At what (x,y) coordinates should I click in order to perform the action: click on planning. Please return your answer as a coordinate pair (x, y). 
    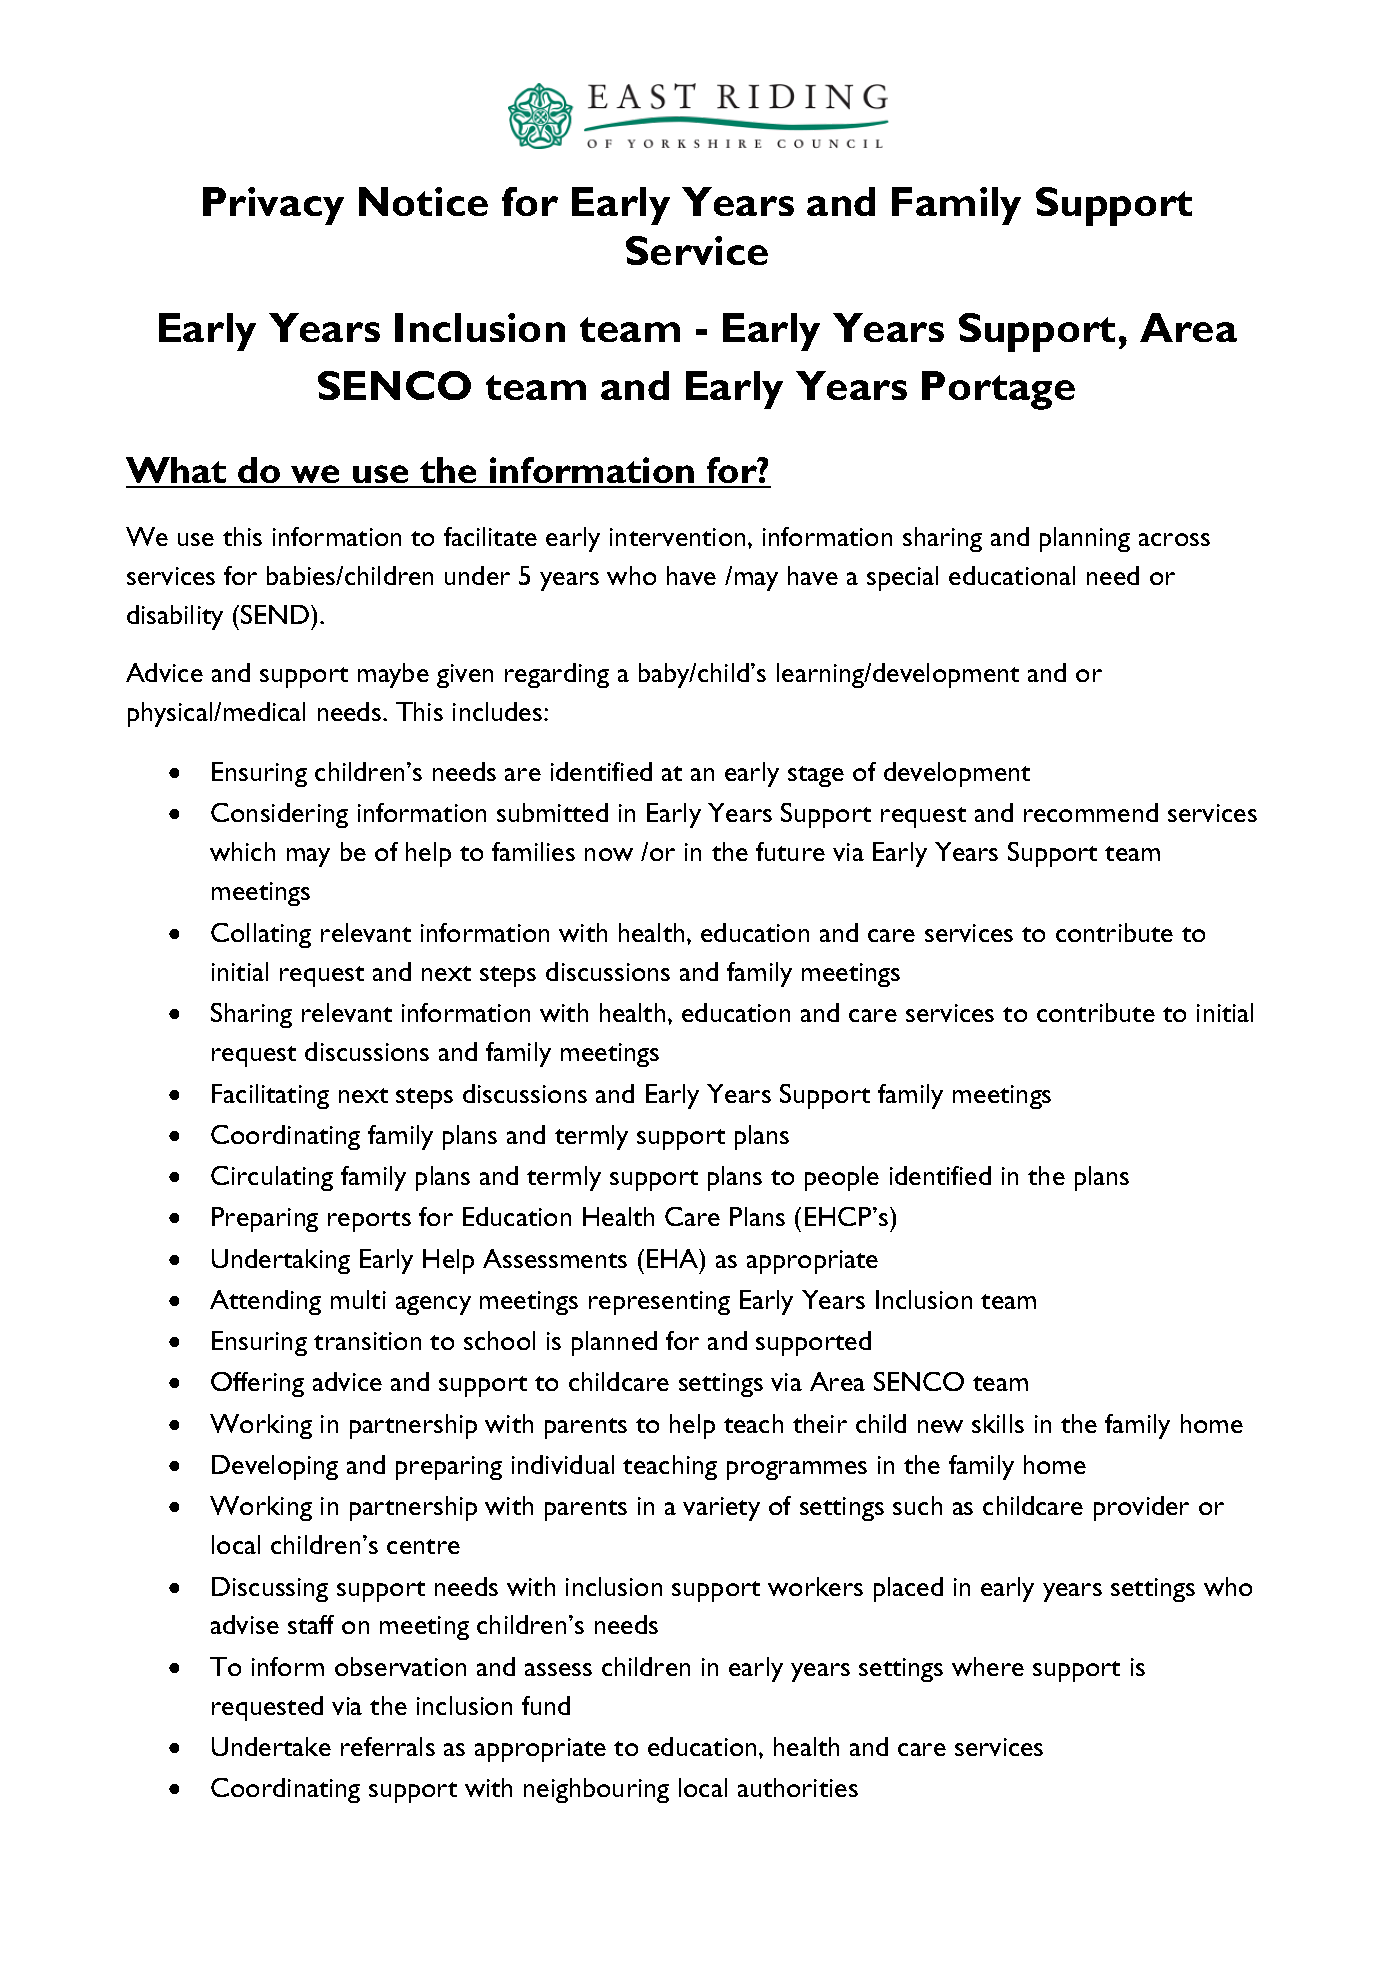
    Looking at the image, I should click on (1085, 539).
